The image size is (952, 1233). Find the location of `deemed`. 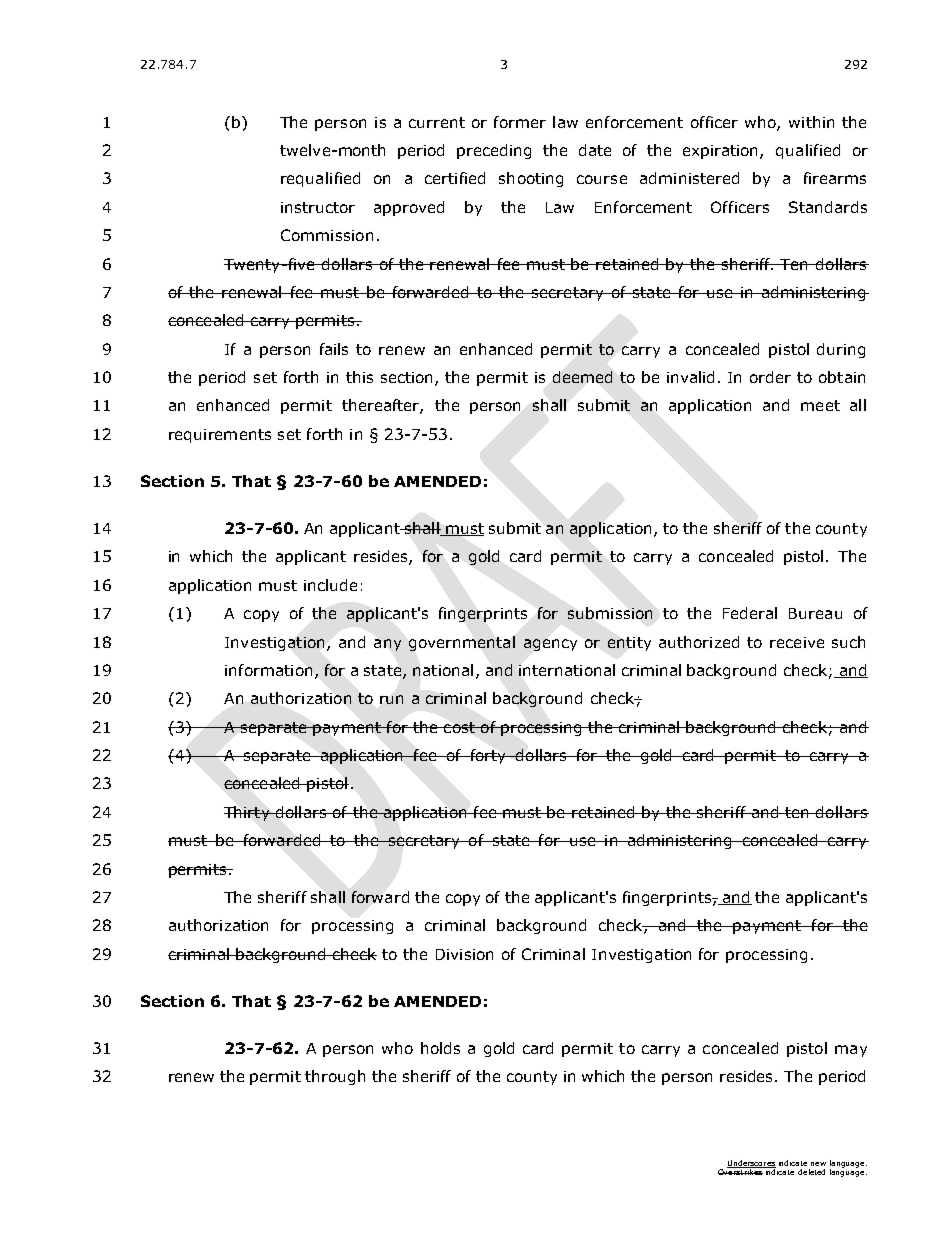

deemed is located at coordinates (582, 377).
